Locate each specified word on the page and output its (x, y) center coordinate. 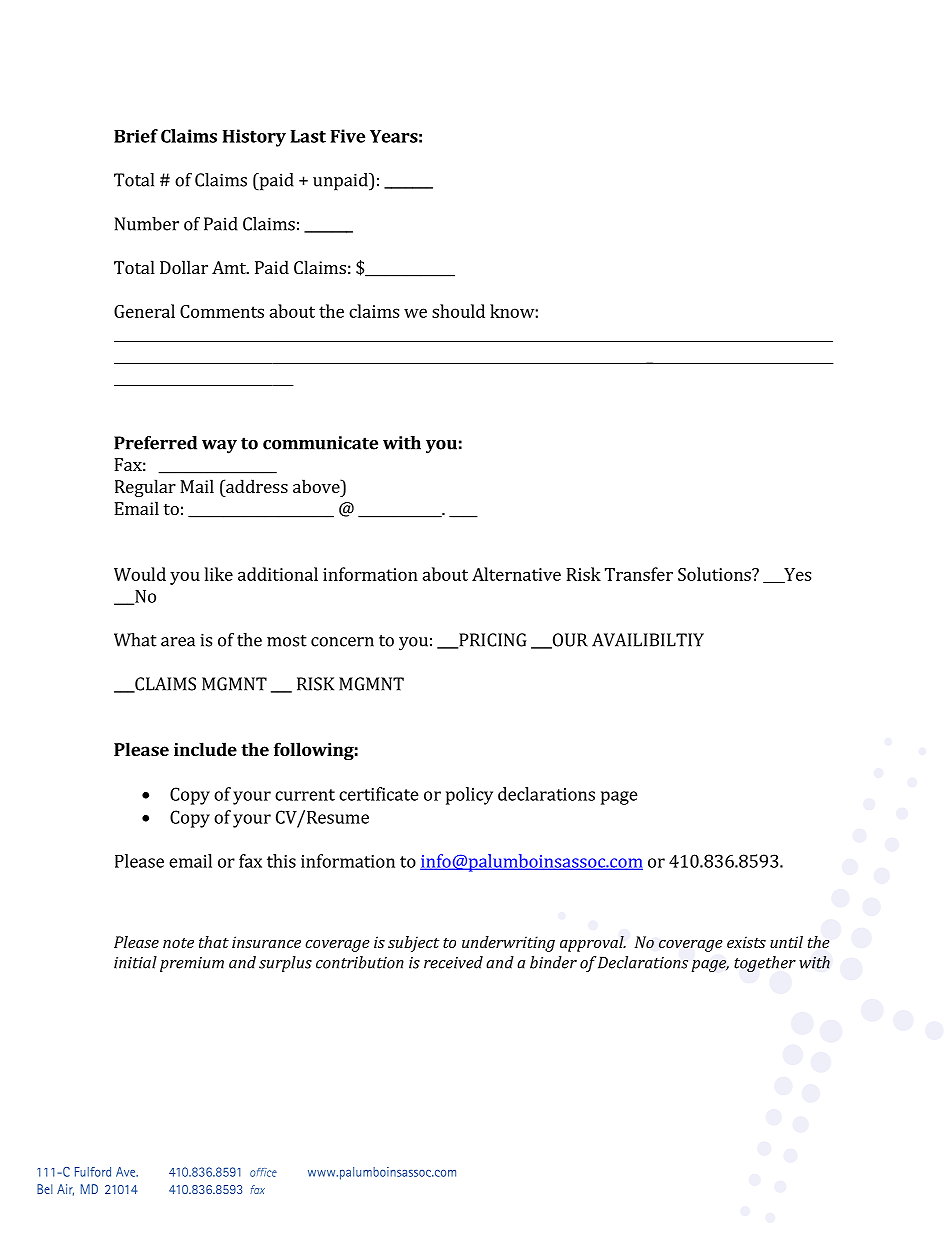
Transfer (639, 574)
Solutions (715, 574)
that (214, 942)
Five (348, 136)
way (219, 447)
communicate (320, 443)
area (178, 642)
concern (342, 642)
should (458, 311)
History (254, 138)
